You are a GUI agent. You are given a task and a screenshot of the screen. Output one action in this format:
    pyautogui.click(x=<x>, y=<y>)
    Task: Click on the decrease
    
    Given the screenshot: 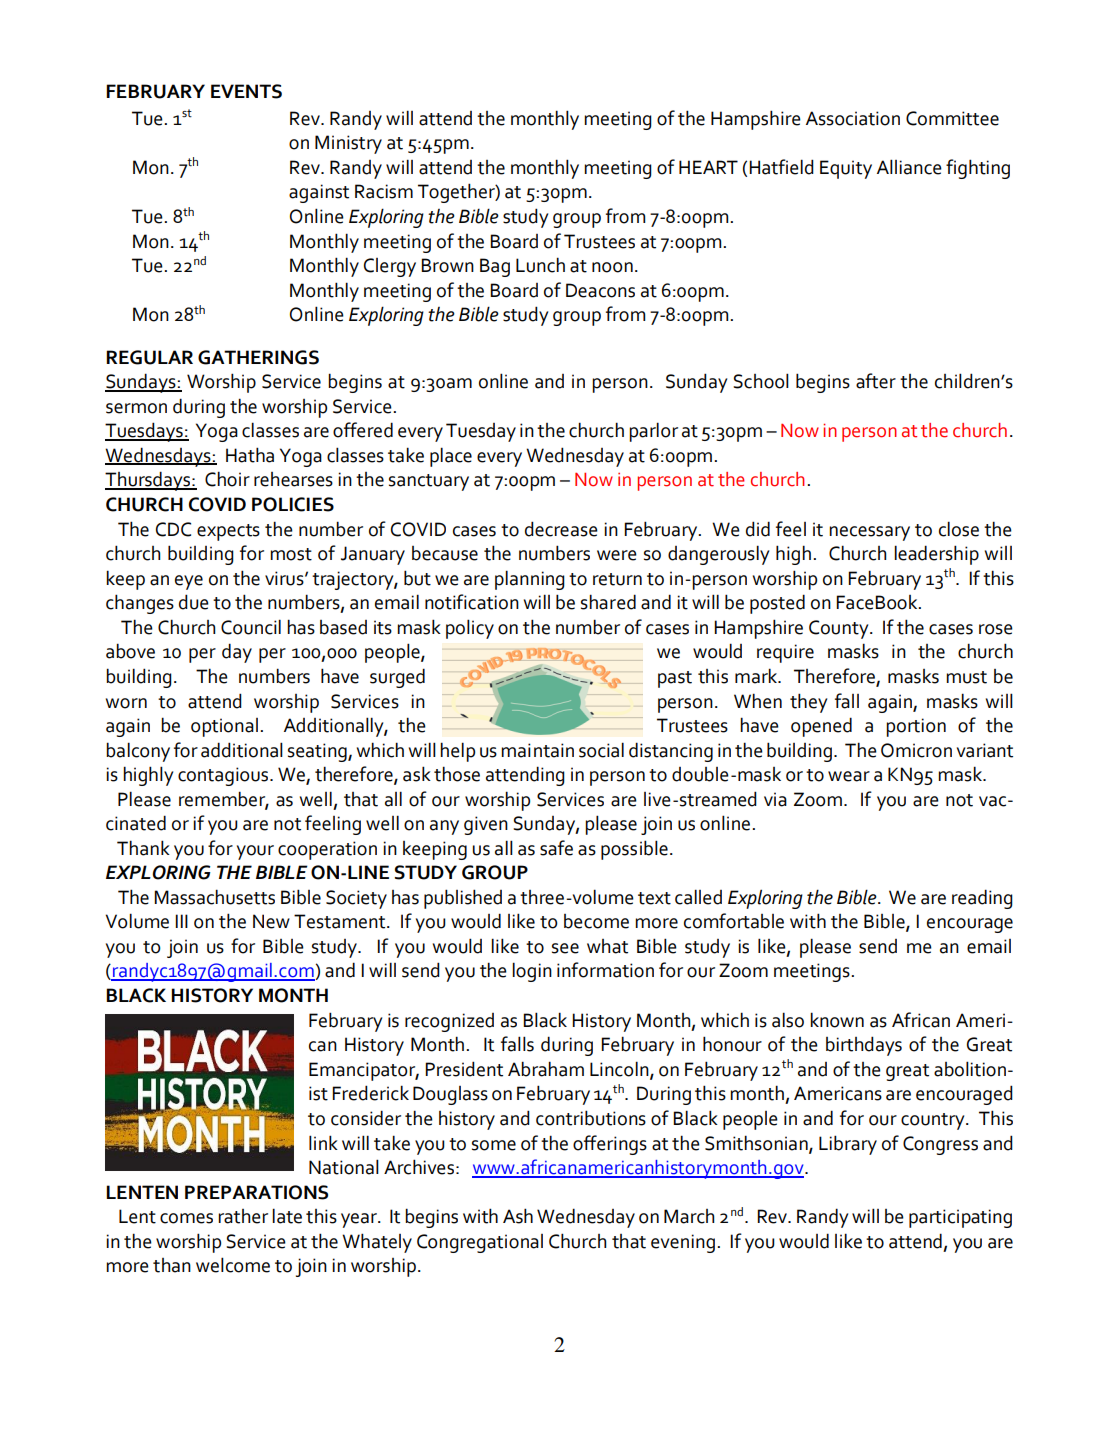 What is the action you would take?
    pyautogui.click(x=561, y=529)
